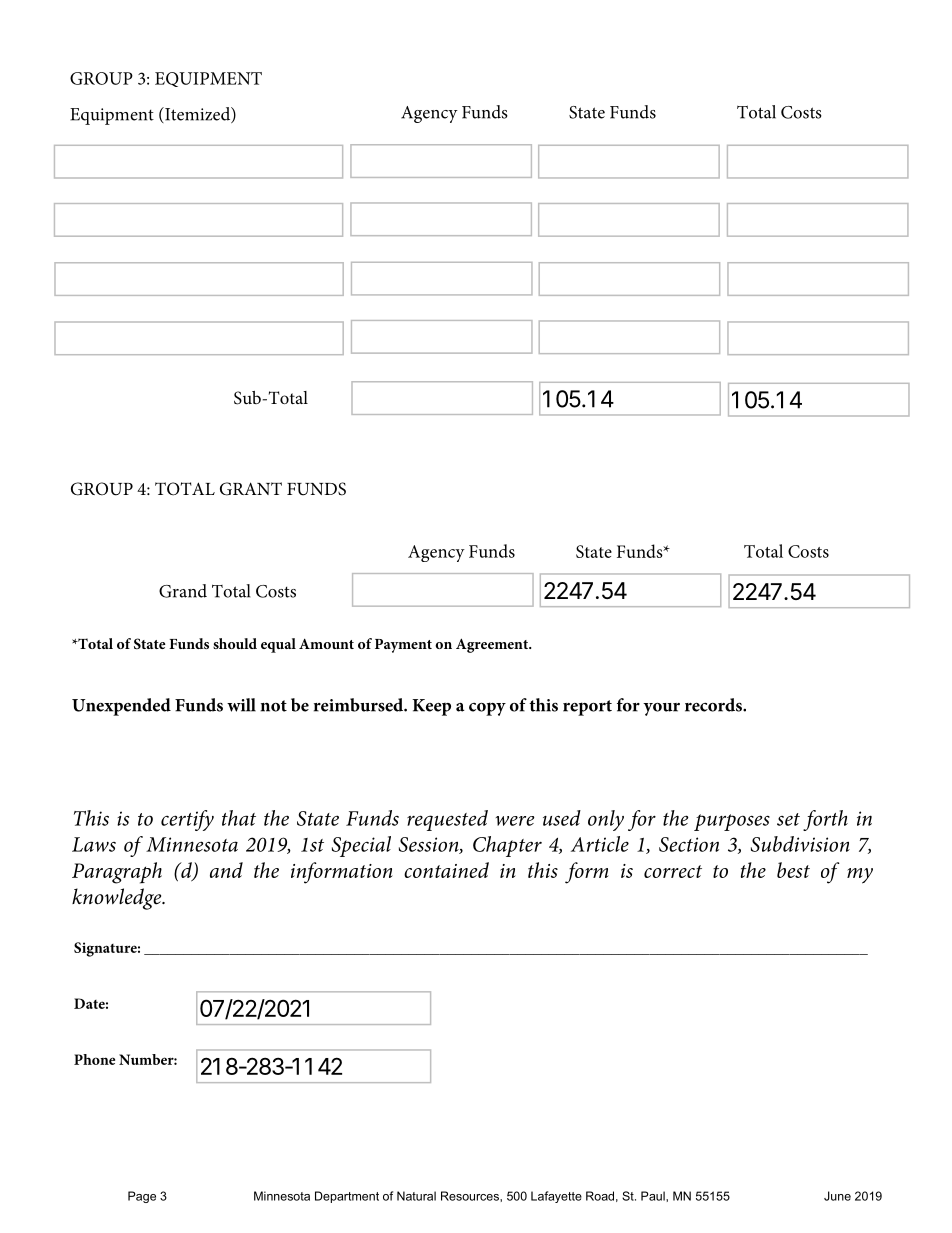  I want to click on knowledge, so click(118, 899).
